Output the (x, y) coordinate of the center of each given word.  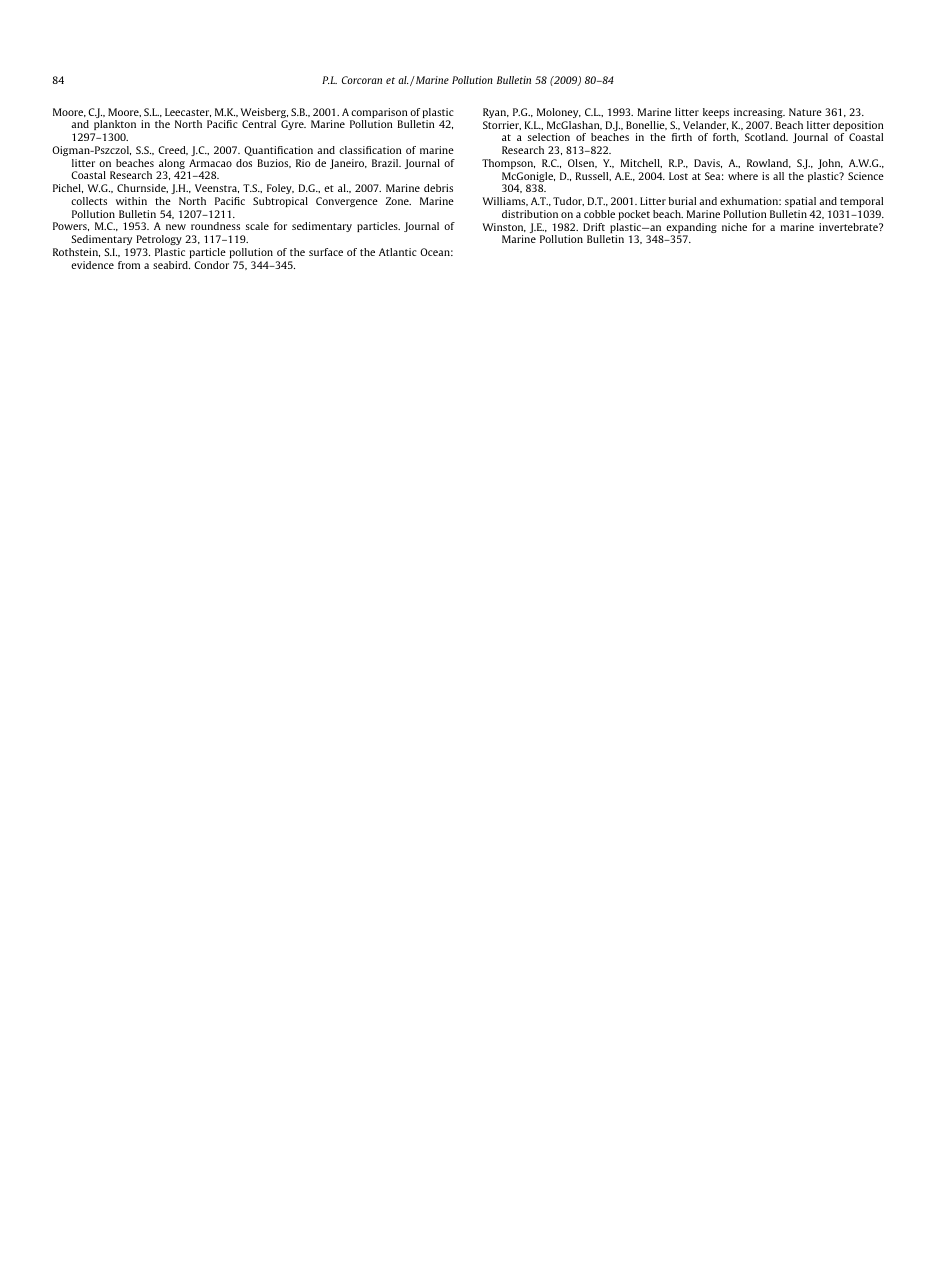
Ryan (496, 113)
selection (549, 137)
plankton (114, 127)
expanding (691, 229)
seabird (171, 265)
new (176, 227)
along (171, 165)
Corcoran (362, 80)
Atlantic (398, 252)
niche (734, 227)
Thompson (508, 164)
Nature (805, 112)
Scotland (766, 137)
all (778, 176)
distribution (530, 214)
